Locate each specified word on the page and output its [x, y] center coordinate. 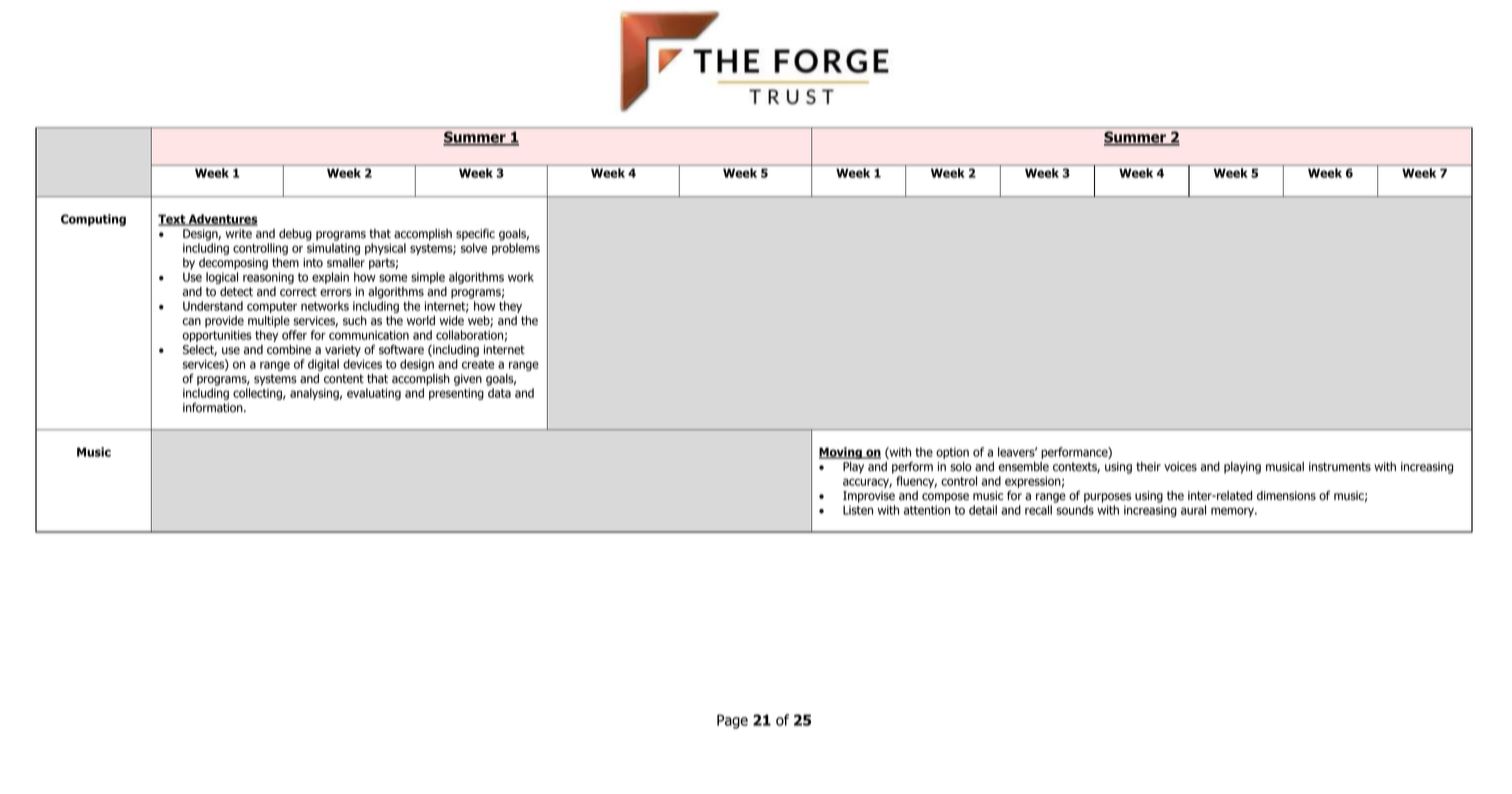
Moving [841, 453]
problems [516, 249]
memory [1233, 512]
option [952, 453]
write [239, 234]
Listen [858, 510]
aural [1193, 510]
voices [1180, 467]
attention [927, 510]
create [478, 364]
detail [983, 510]
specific [475, 234]
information [214, 407]
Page [732, 721]
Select [200, 350]
